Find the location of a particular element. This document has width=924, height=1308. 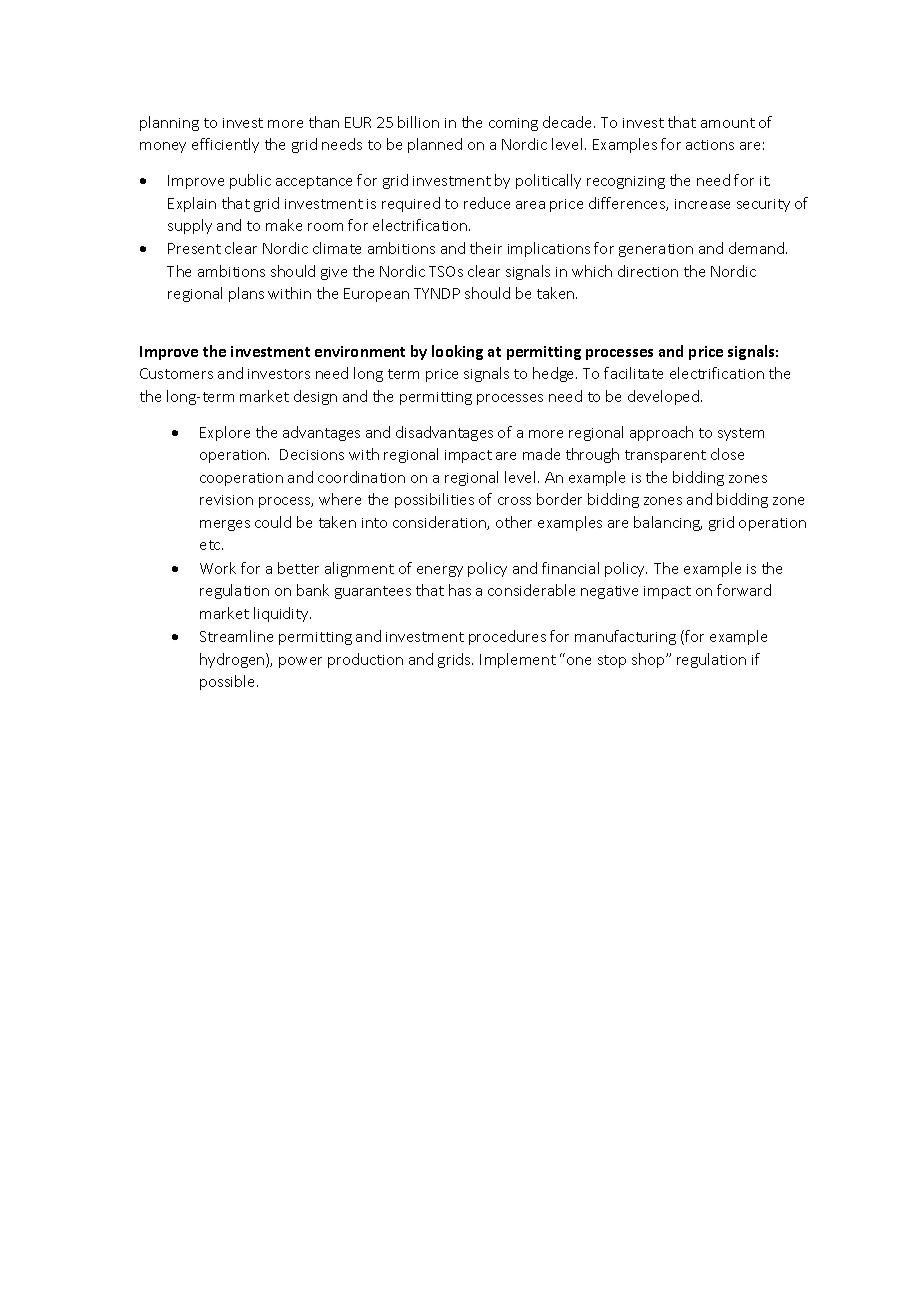

Implement is located at coordinates (518, 660).
